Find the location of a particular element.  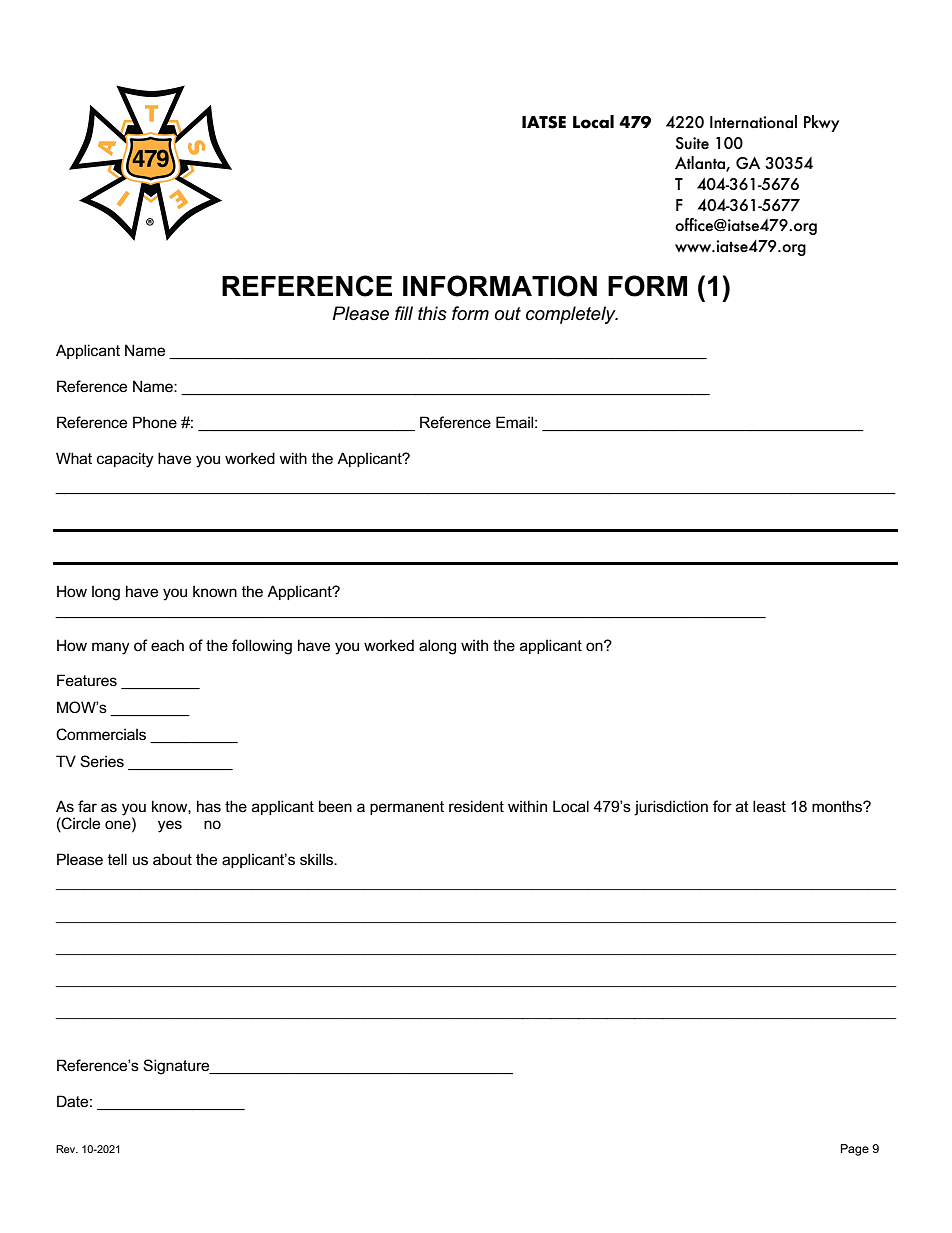

about is located at coordinates (172, 859).
